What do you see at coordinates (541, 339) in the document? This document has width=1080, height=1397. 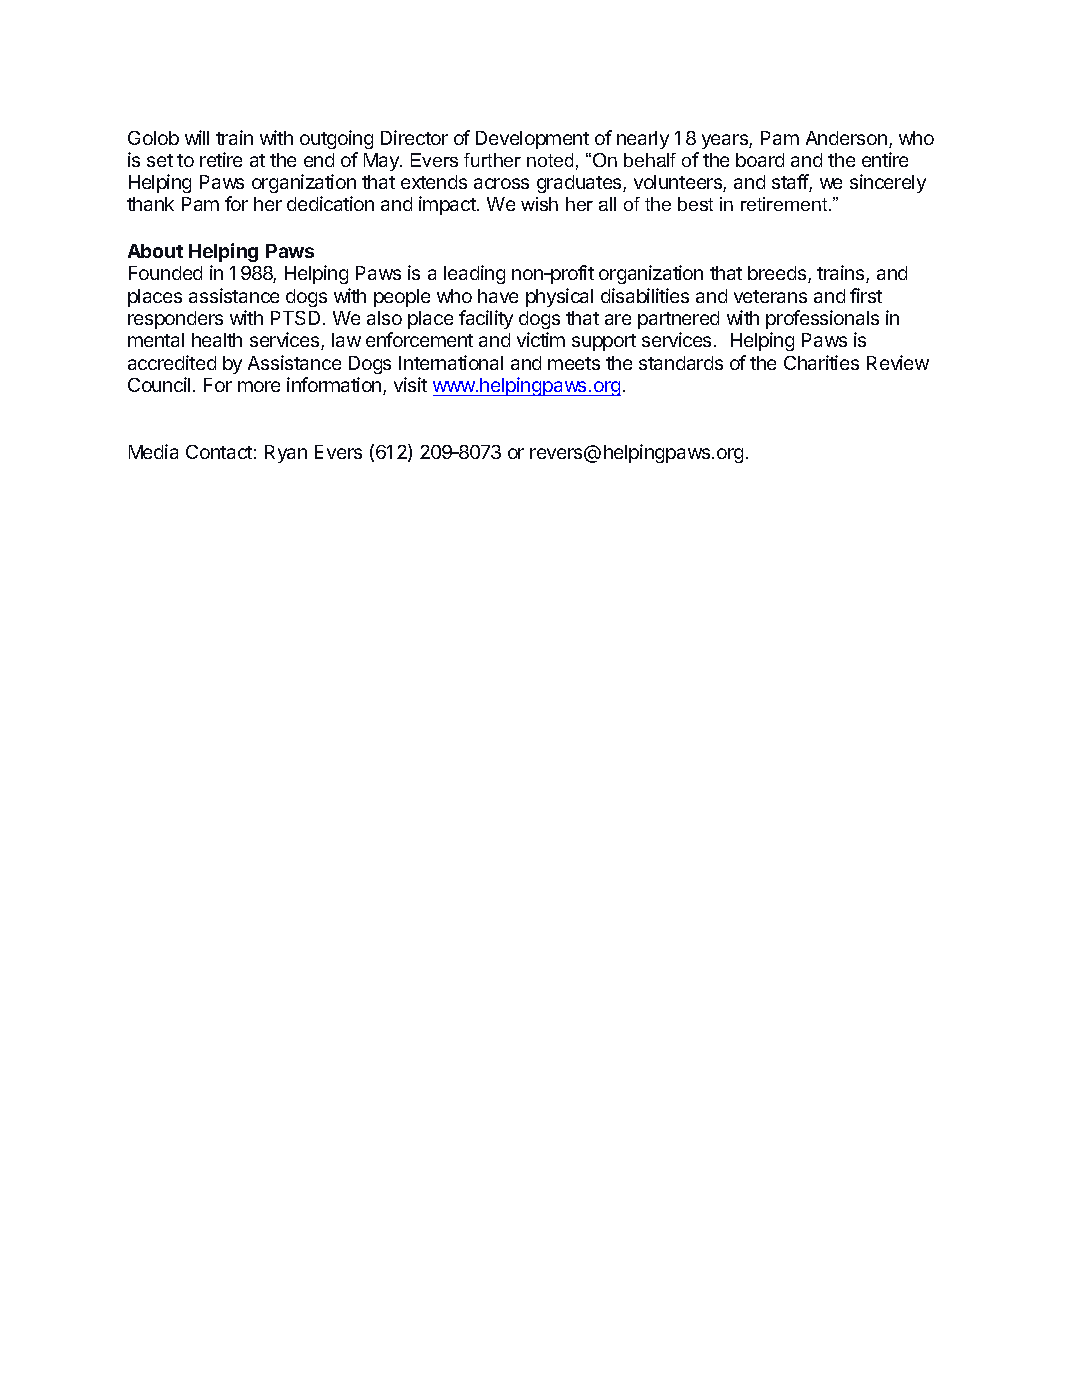 I see `victim` at bounding box center [541, 339].
